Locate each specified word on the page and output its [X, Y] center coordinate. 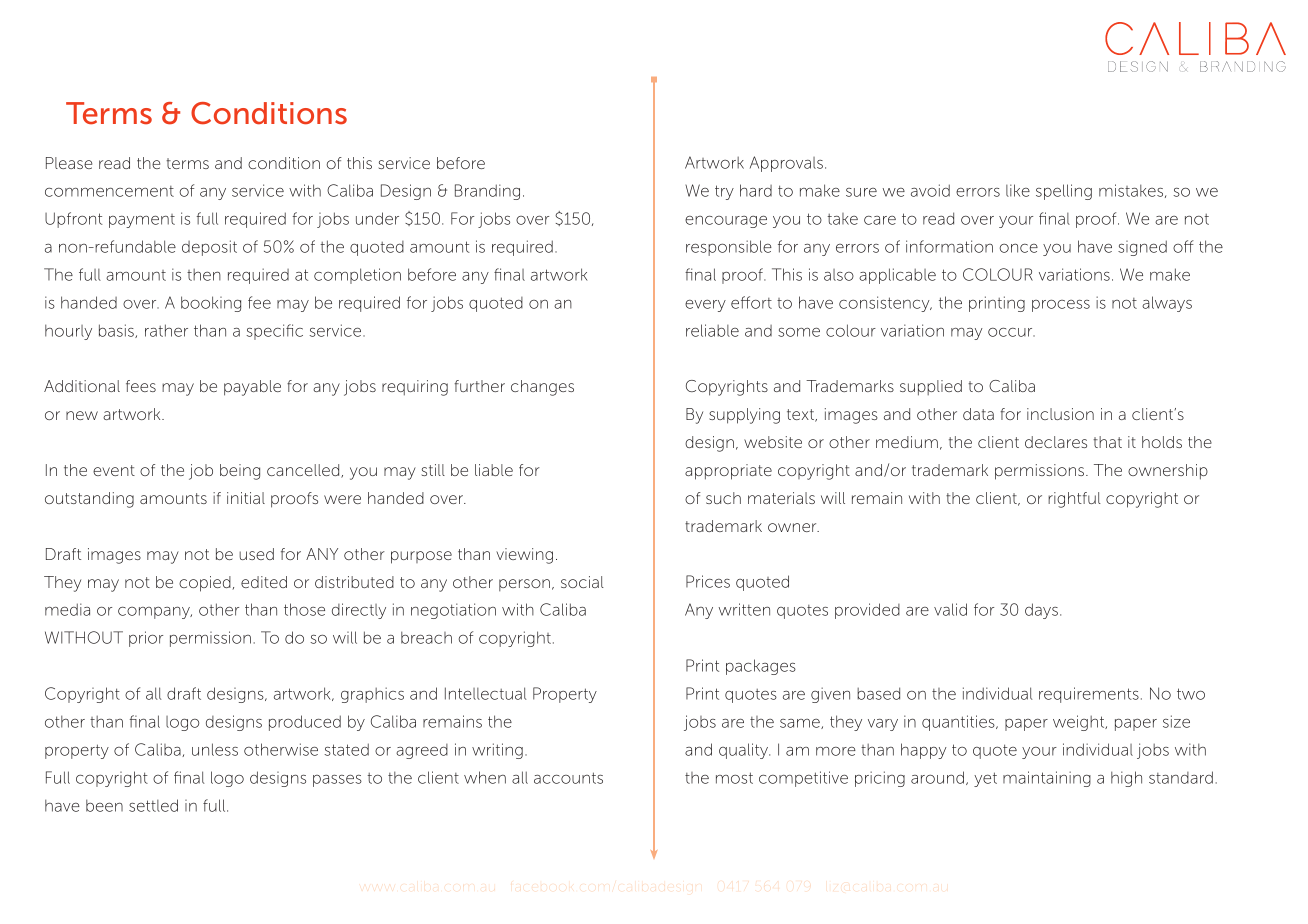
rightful [1074, 500]
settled [153, 805]
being [240, 472]
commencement [109, 191]
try [724, 192]
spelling [1064, 192]
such [723, 498]
